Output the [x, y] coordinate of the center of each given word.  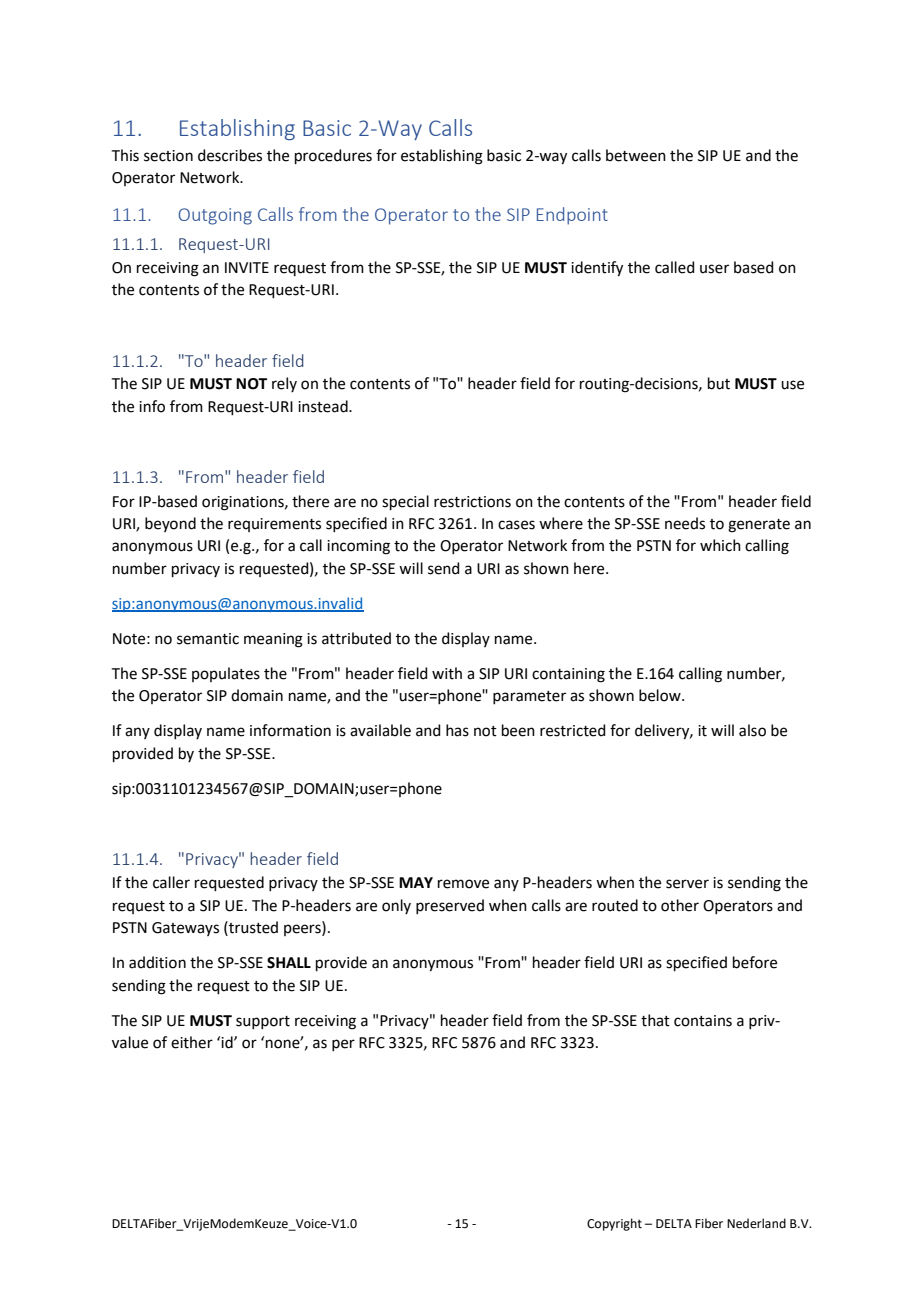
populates [226, 674]
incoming [358, 547]
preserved [450, 906]
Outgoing [215, 216]
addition [157, 962]
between [636, 155]
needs [685, 523]
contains [703, 1021]
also [752, 730]
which [720, 545]
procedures [333, 156]
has [457, 730]
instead [324, 406]
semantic [208, 639]
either [192, 1042]
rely [284, 384]
